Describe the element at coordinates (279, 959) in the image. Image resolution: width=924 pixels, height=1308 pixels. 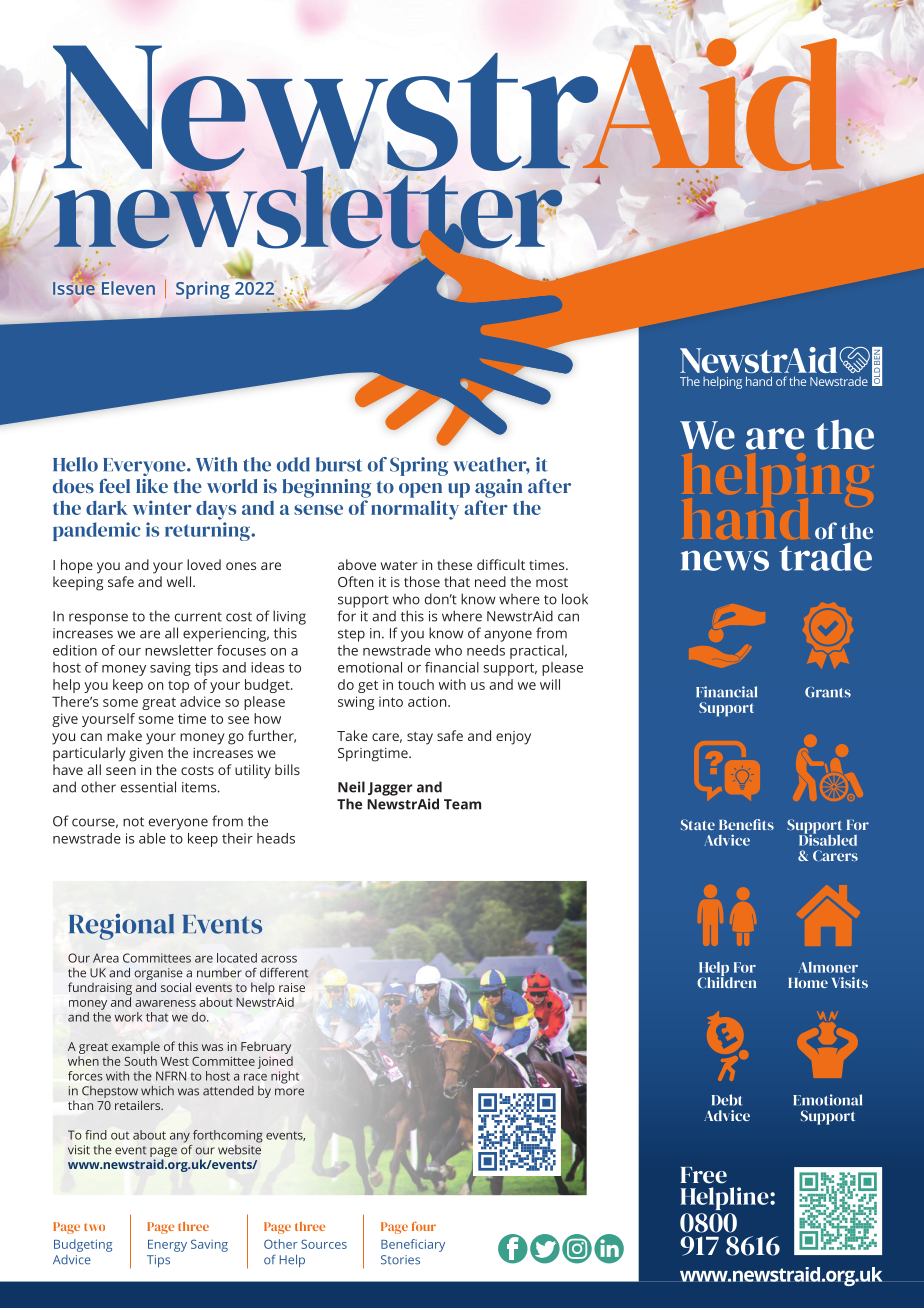
I see `across` at that location.
